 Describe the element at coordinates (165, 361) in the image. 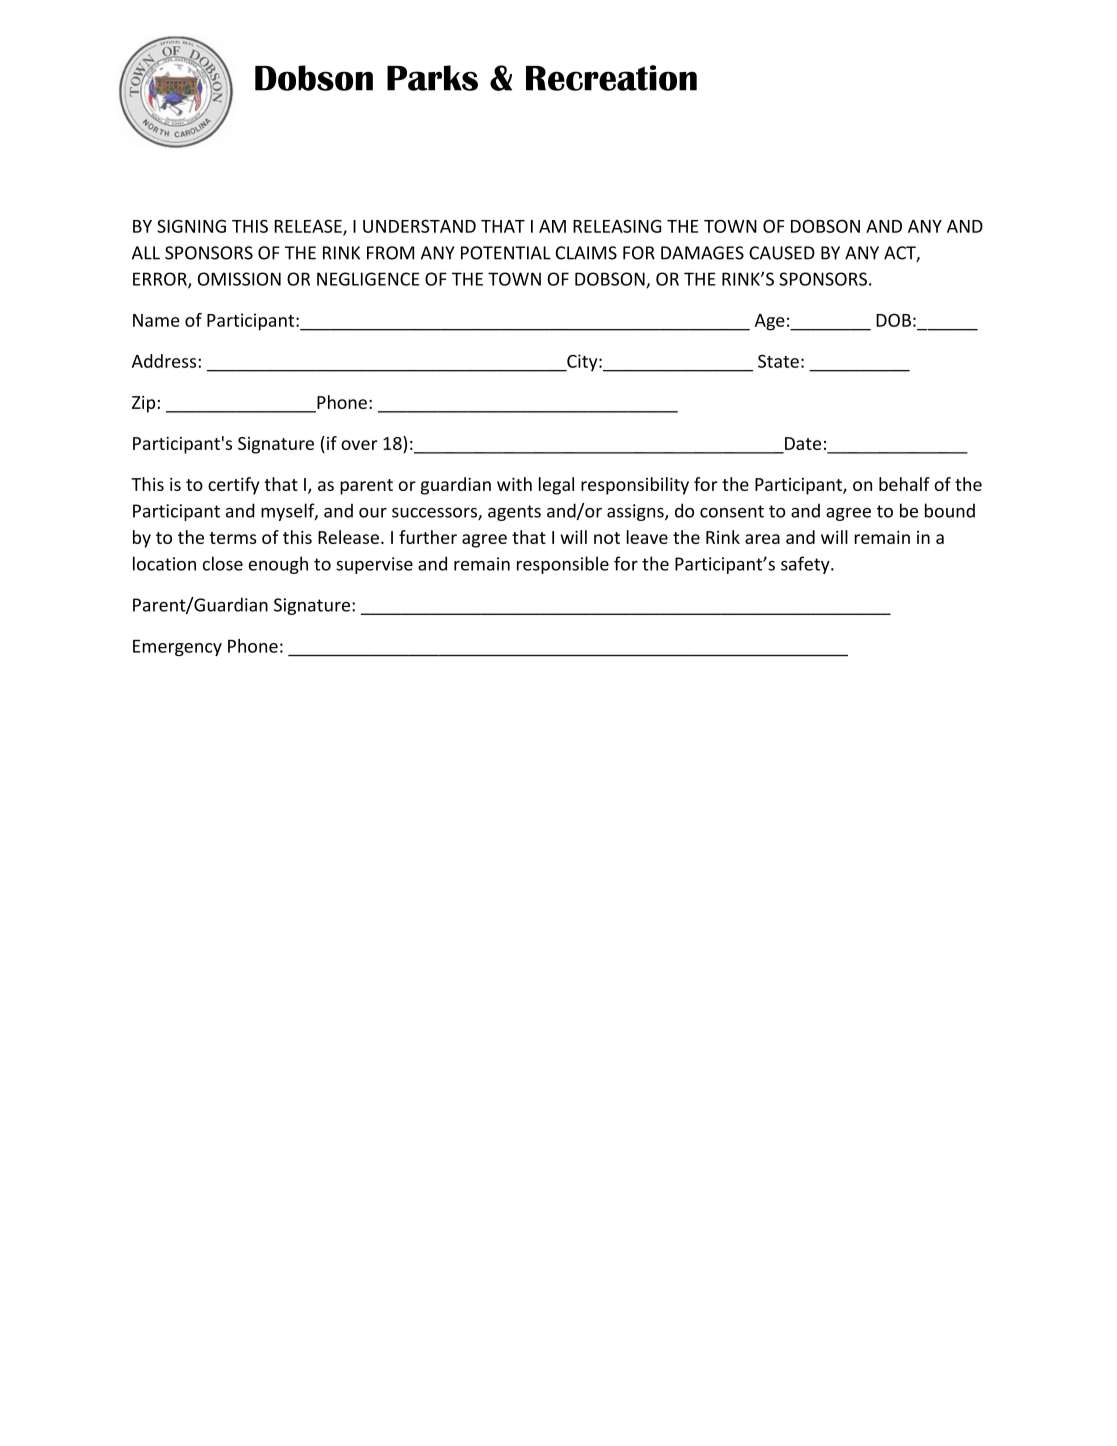

I see `Address` at that location.
